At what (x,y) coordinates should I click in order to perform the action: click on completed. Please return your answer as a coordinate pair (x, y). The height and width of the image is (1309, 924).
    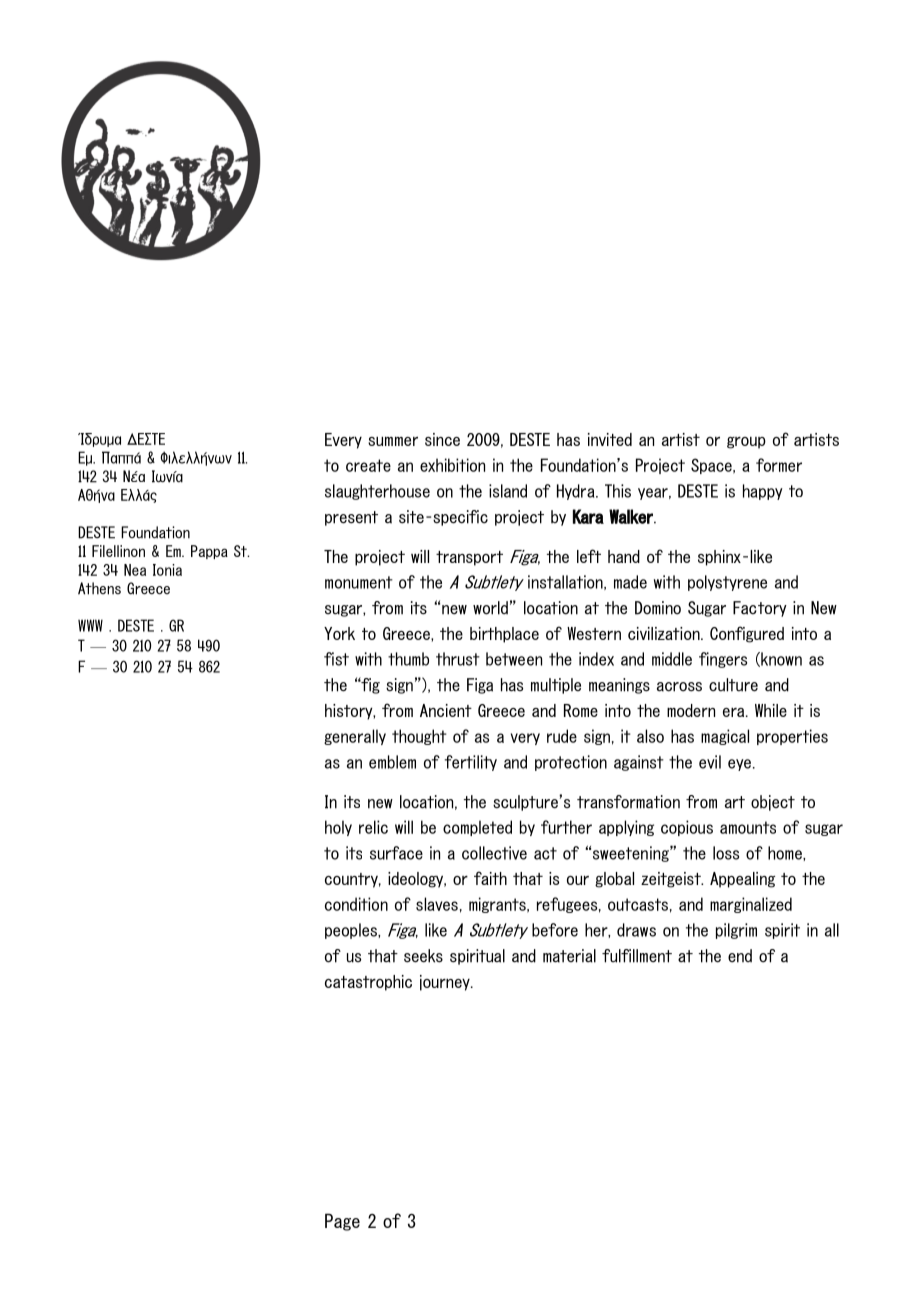
    Looking at the image, I should click on (477, 828).
